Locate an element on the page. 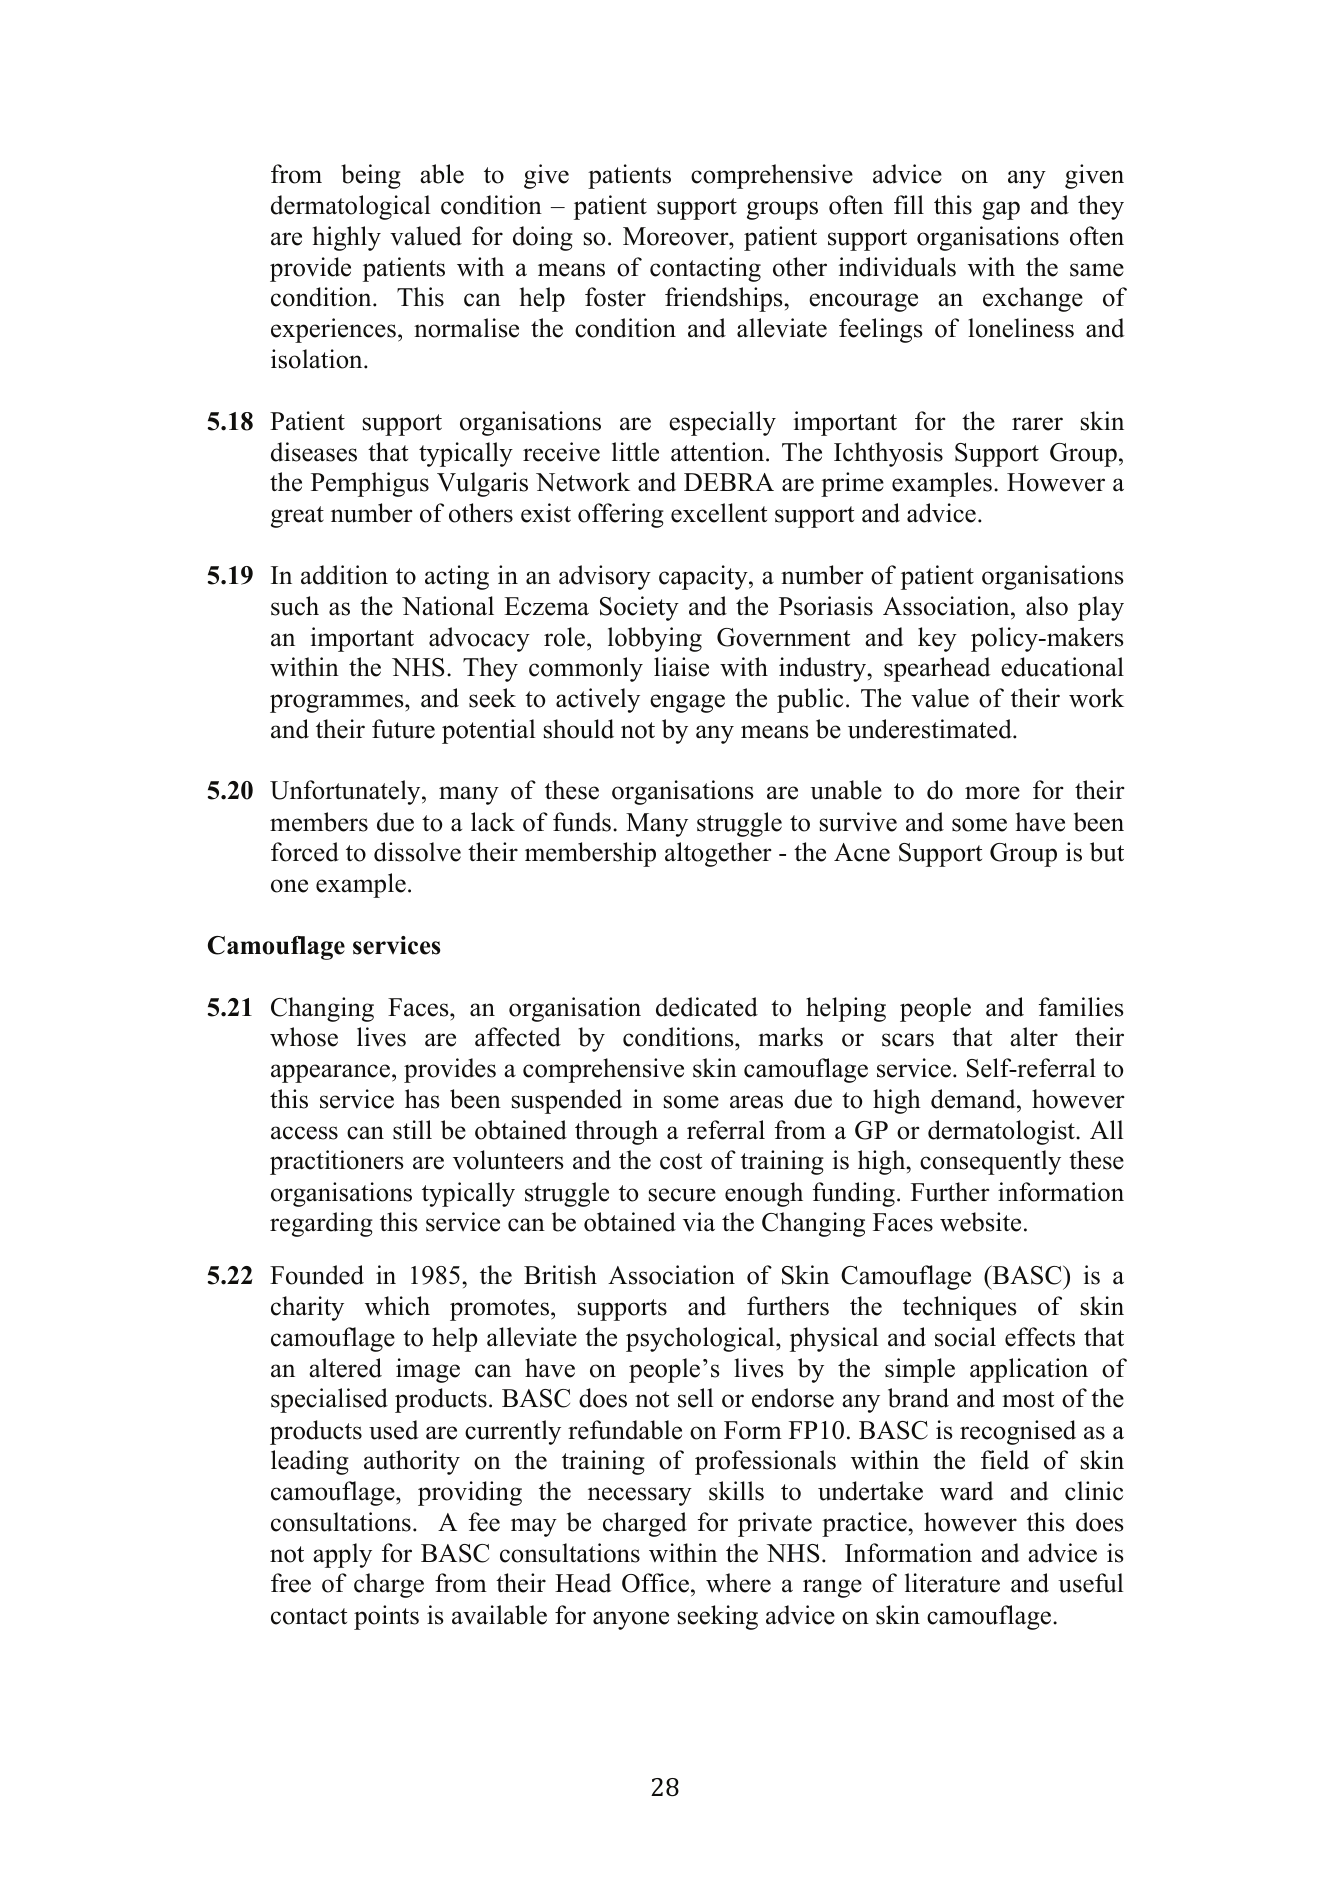  gap is located at coordinates (1001, 210).
